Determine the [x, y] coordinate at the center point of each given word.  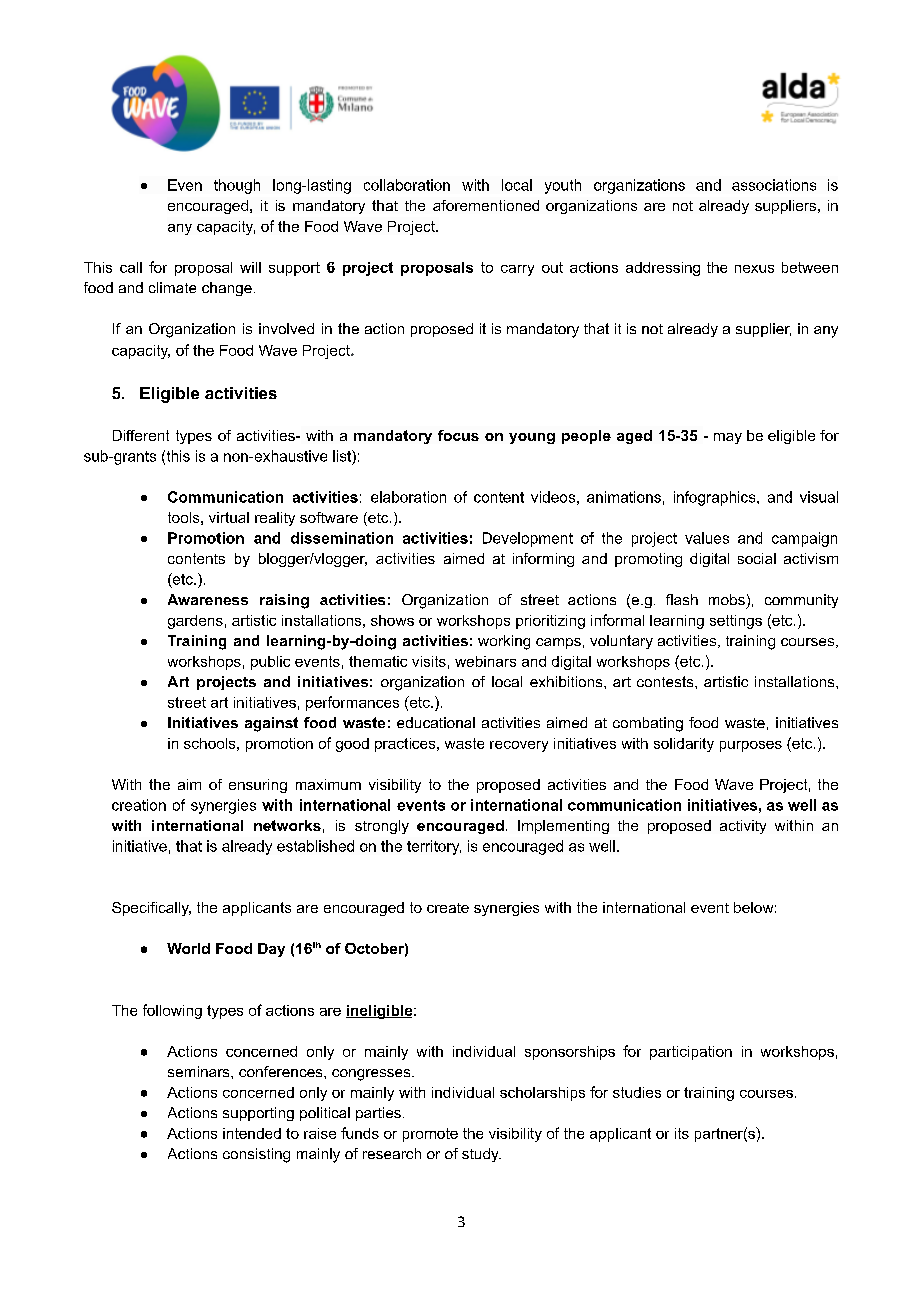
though [237, 186]
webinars [485, 661]
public [270, 663]
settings [736, 622]
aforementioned [486, 205]
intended [252, 1133]
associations [774, 185]
